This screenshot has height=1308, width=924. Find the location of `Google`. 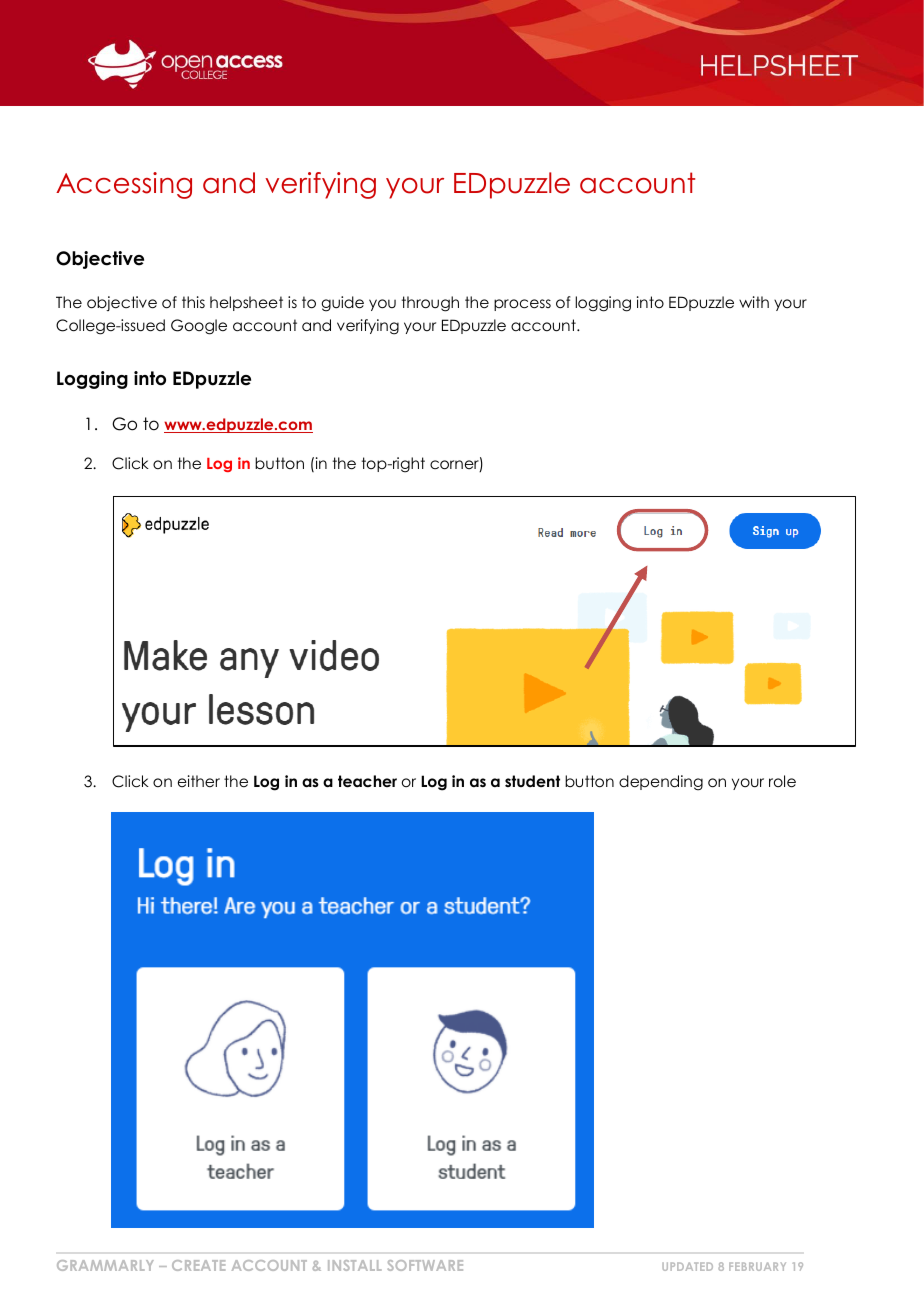

Google is located at coordinates (199, 327).
